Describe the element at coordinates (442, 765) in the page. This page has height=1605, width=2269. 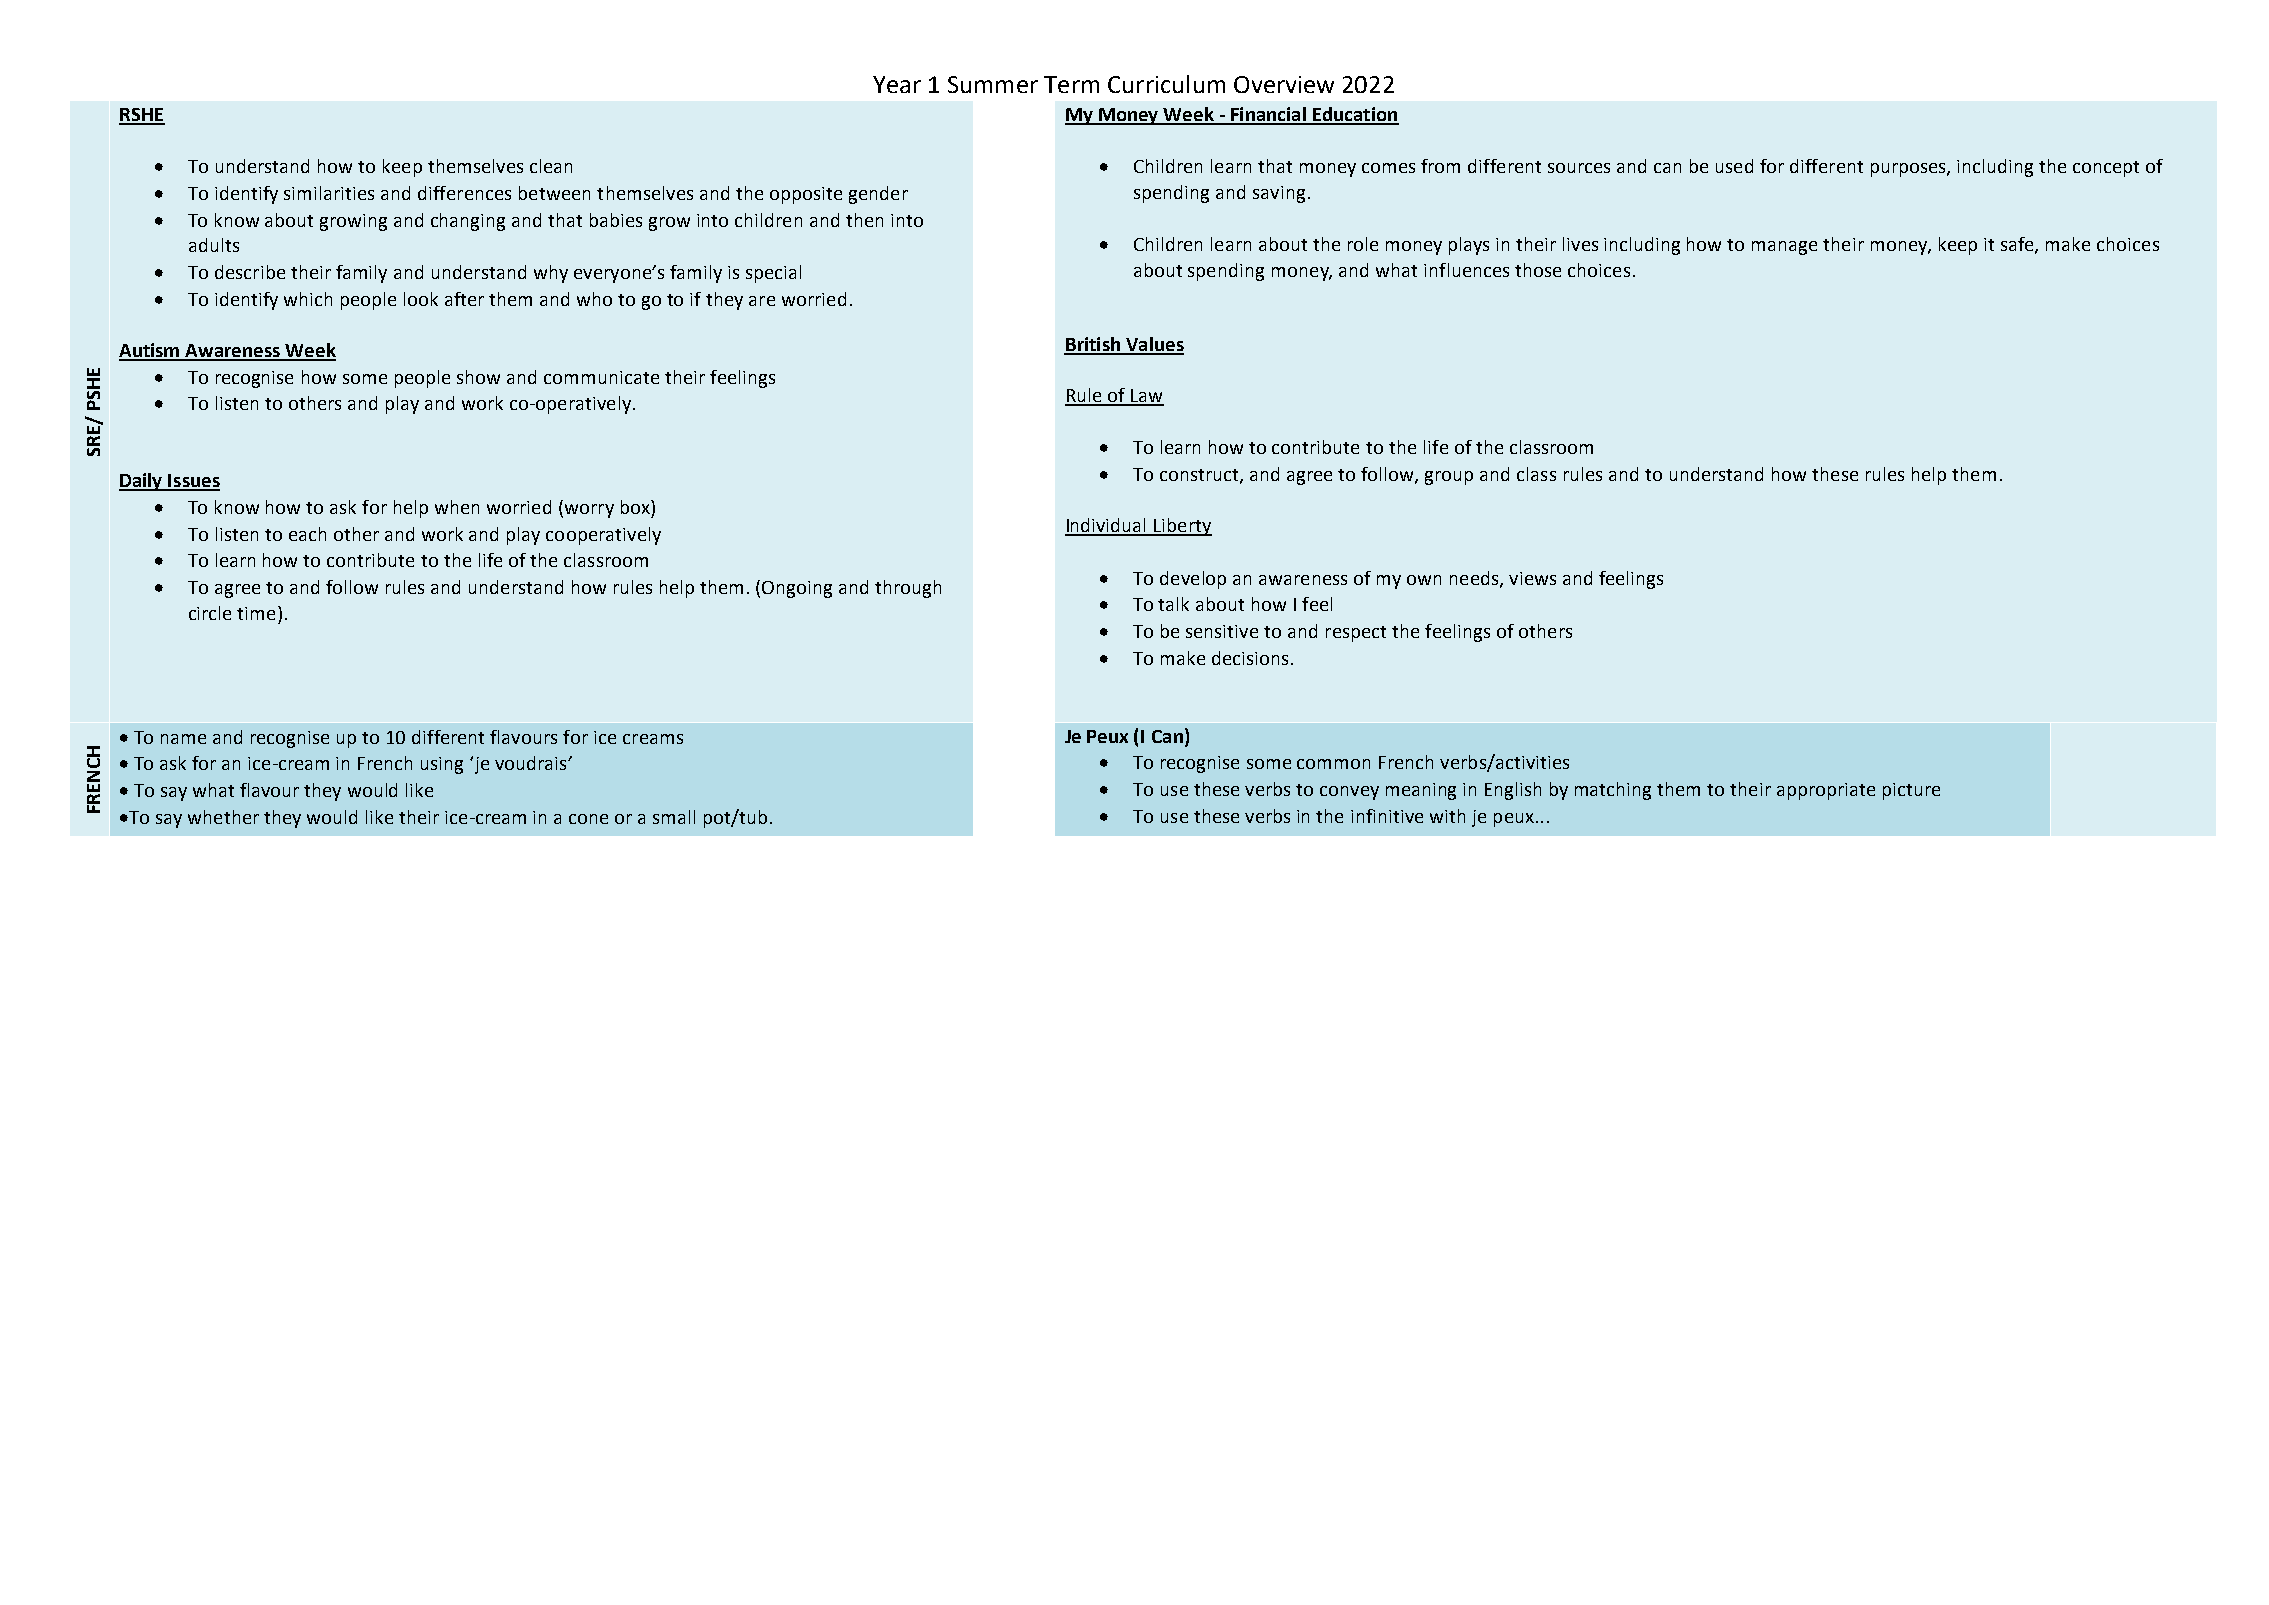
I see `using` at that location.
